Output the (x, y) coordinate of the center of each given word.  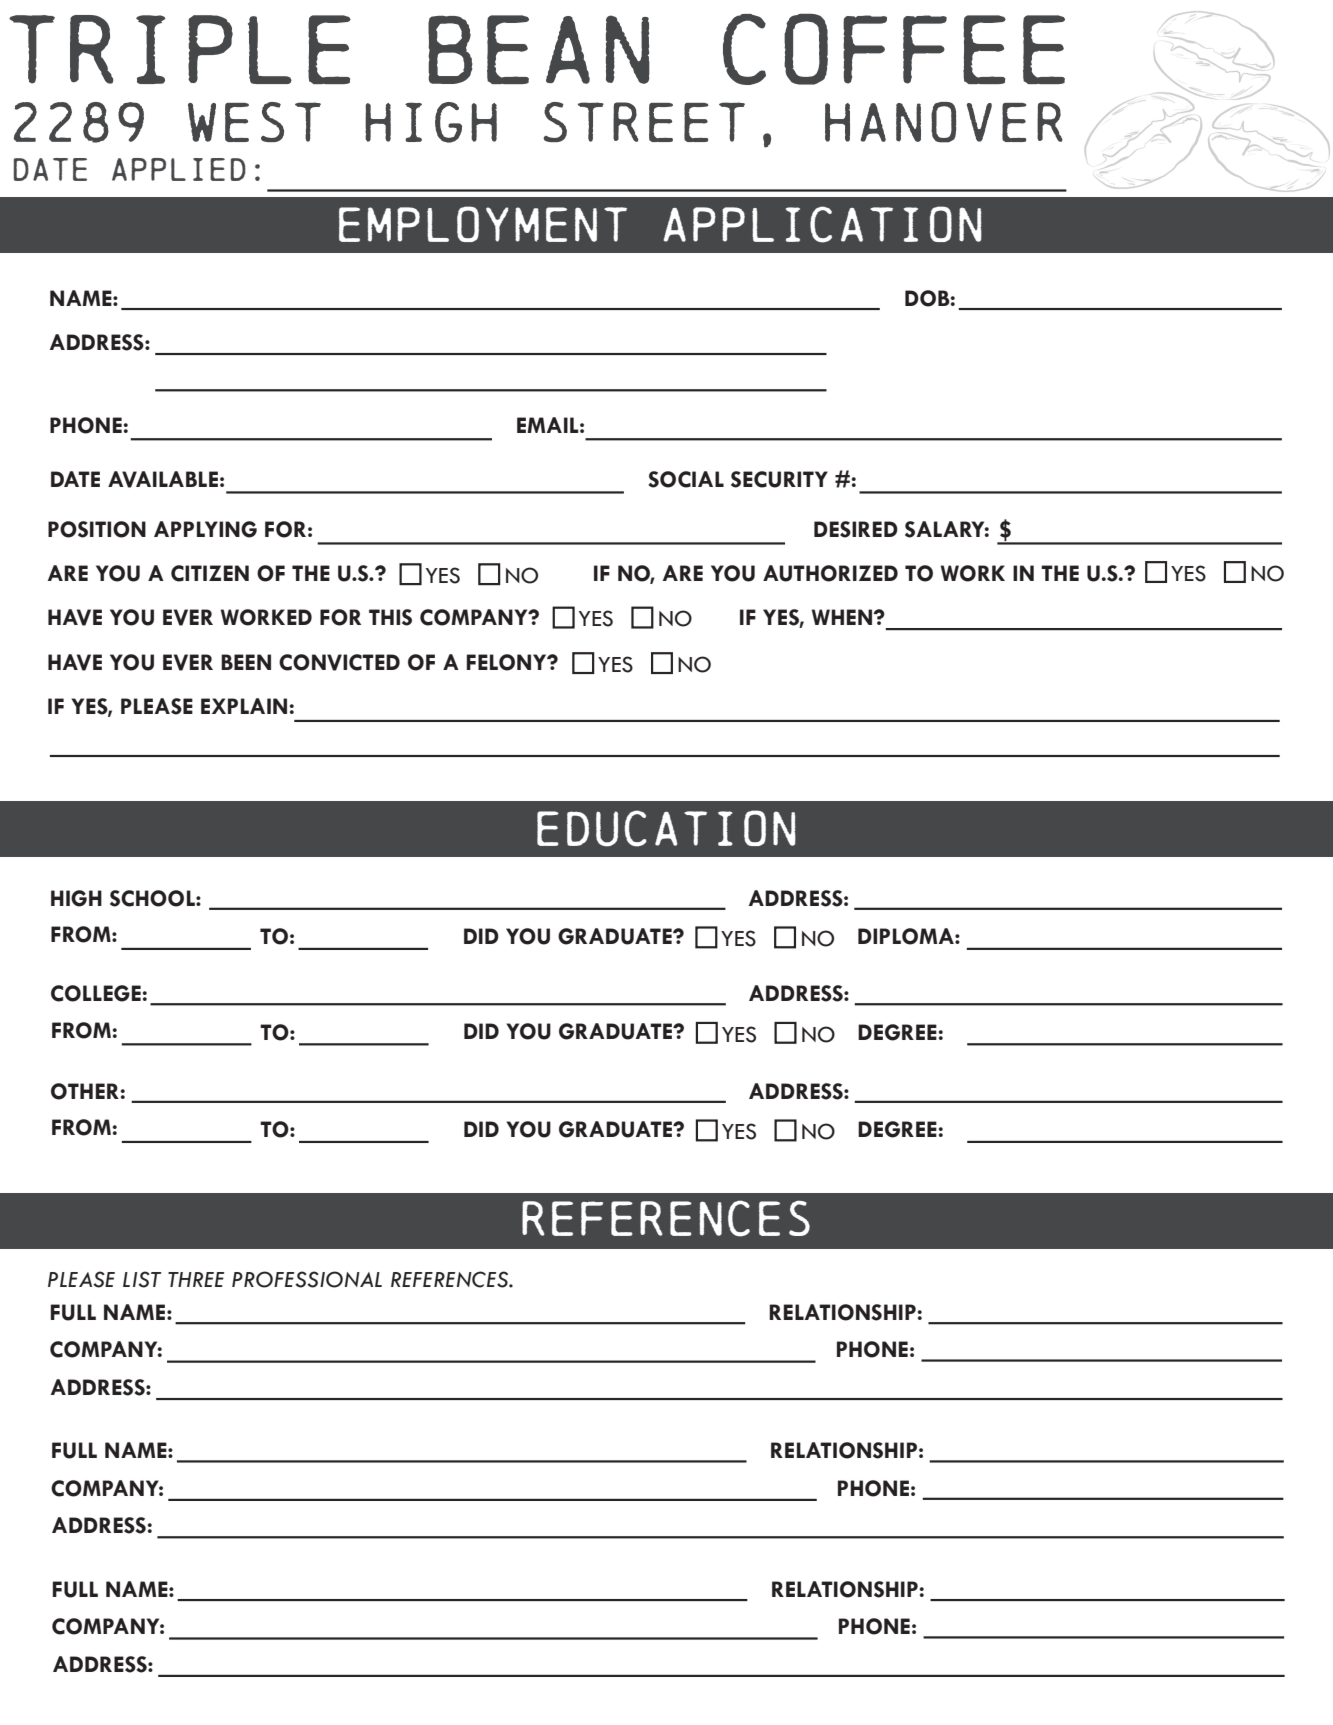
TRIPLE (180, 49)
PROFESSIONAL (307, 1279)
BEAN (539, 49)
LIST (142, 1279)
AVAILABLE (163, 479)
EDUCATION (666, 828)
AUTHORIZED (830, 573)
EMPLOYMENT (483, 224)
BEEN (246, 662)
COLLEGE (96, 993)
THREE (196, 1279)
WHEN (843, 617)
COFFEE (894, 49)
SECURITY (779, 479)
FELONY (508, 662)
